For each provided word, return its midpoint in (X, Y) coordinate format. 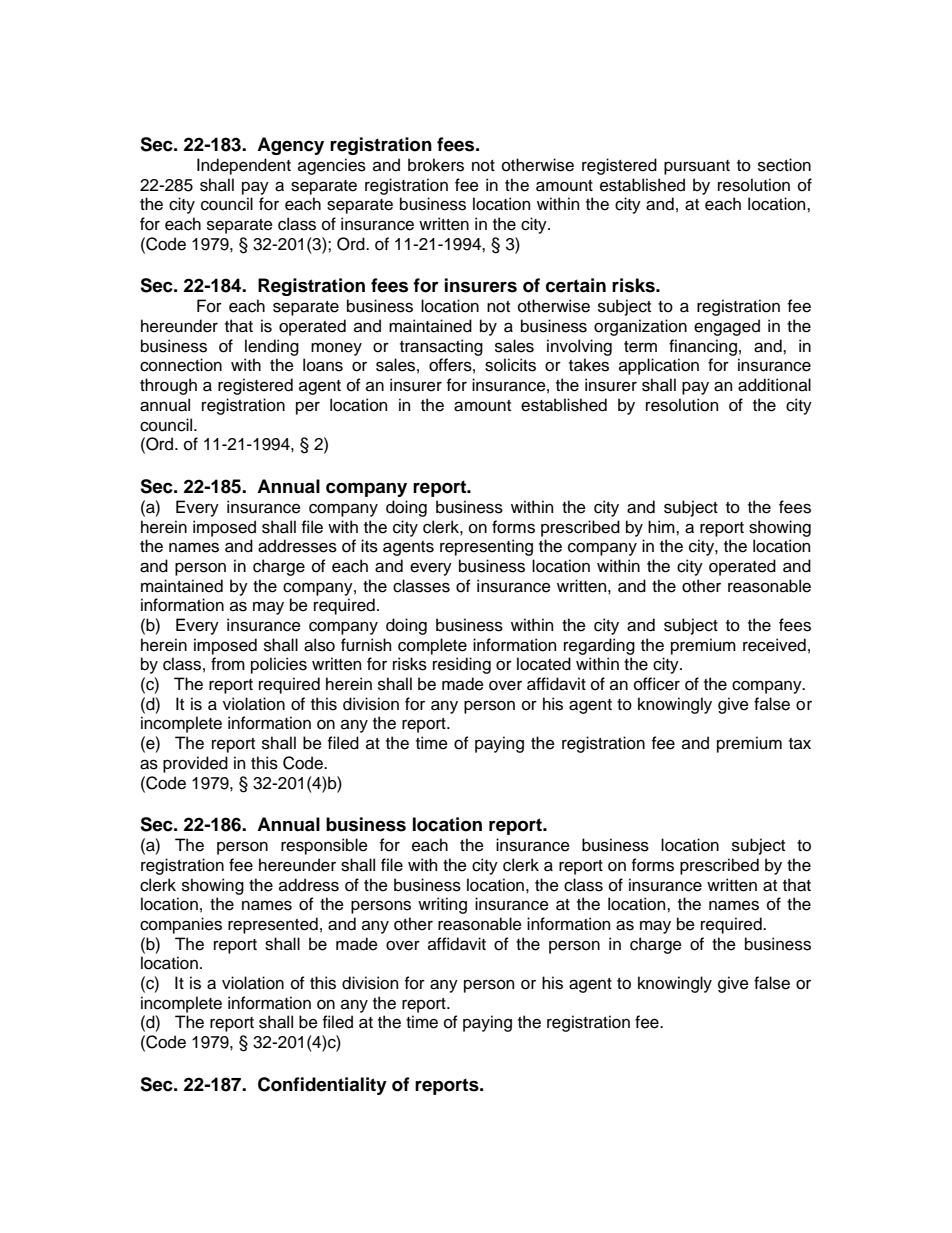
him (662, 526)
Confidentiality (322, 1086)
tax (800, 744)
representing (486, 547)
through (168, 386)
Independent (244, 166)
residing (462, 665)
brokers (436, 165)
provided (195, 764)
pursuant (697, 167)
